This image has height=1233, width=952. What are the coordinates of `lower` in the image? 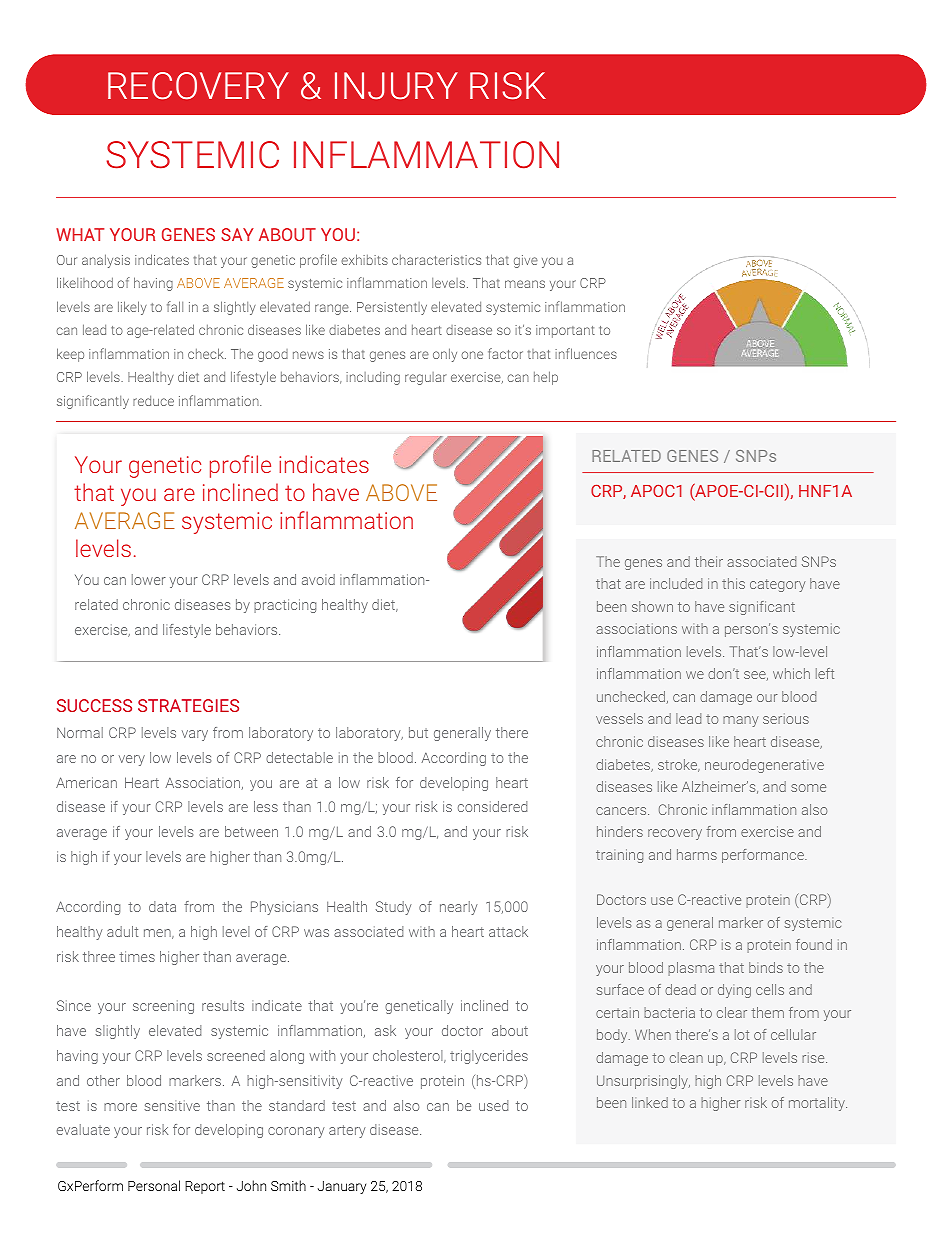 It's located at (149, 579).
